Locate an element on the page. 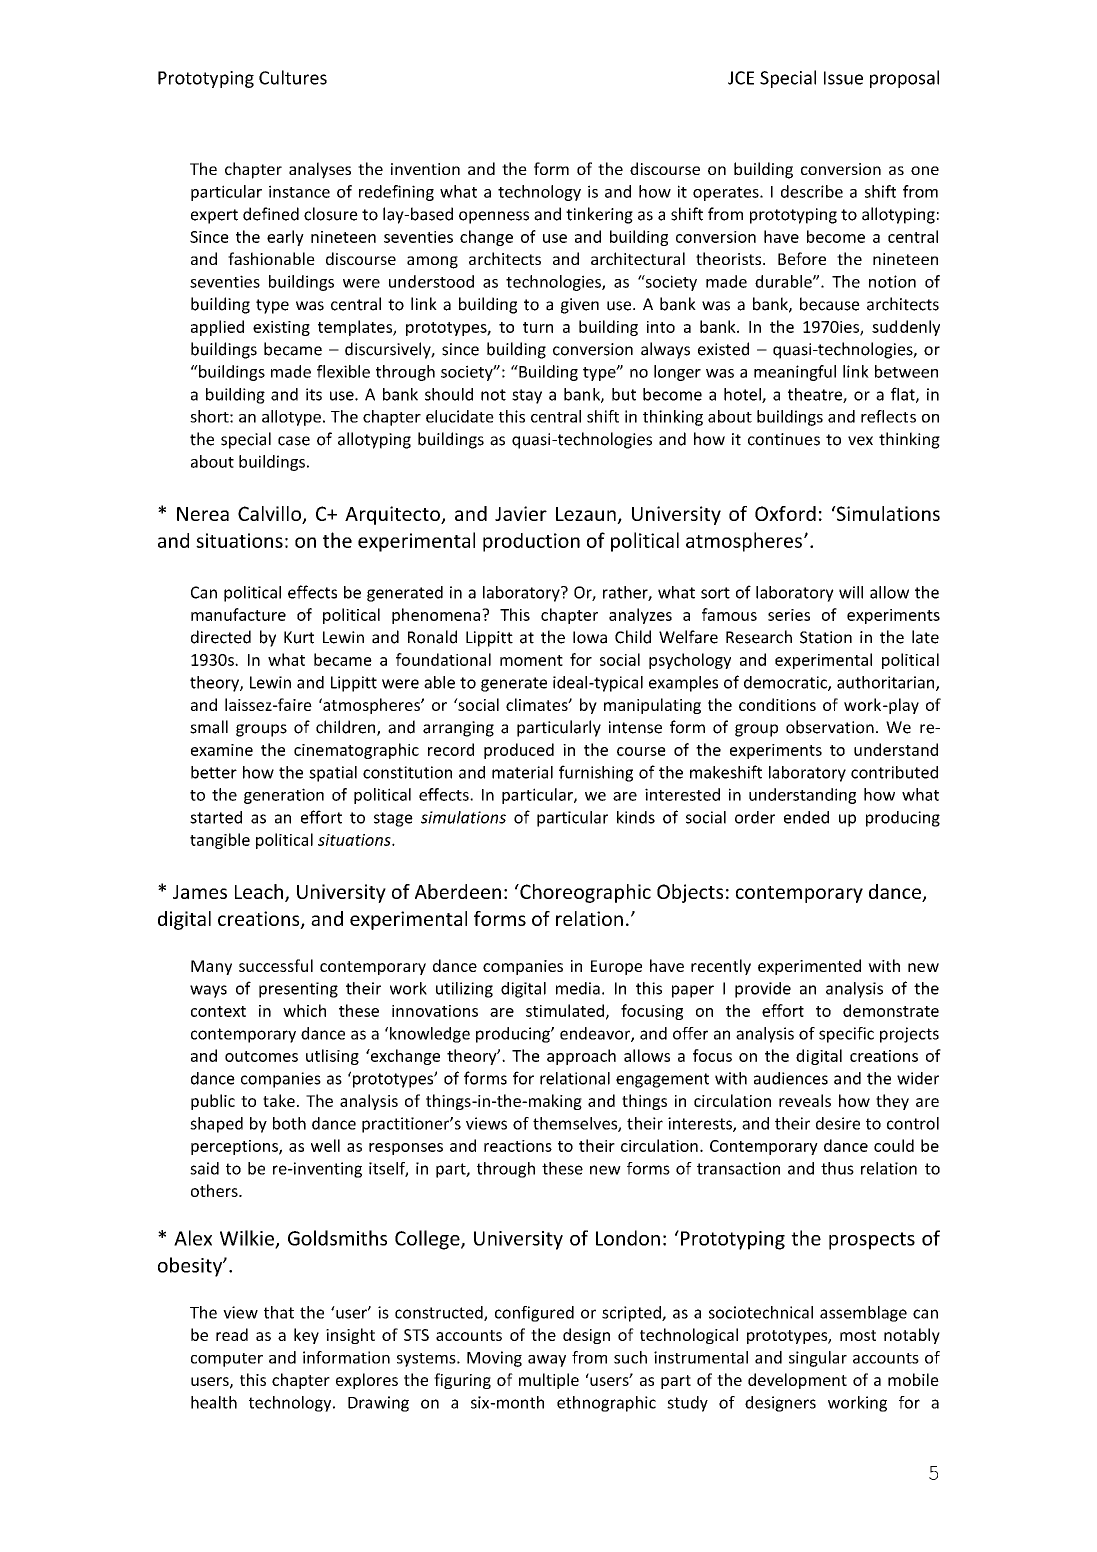 This document has height=1552, width=1097. key is located at coordinates (306, 1336).
